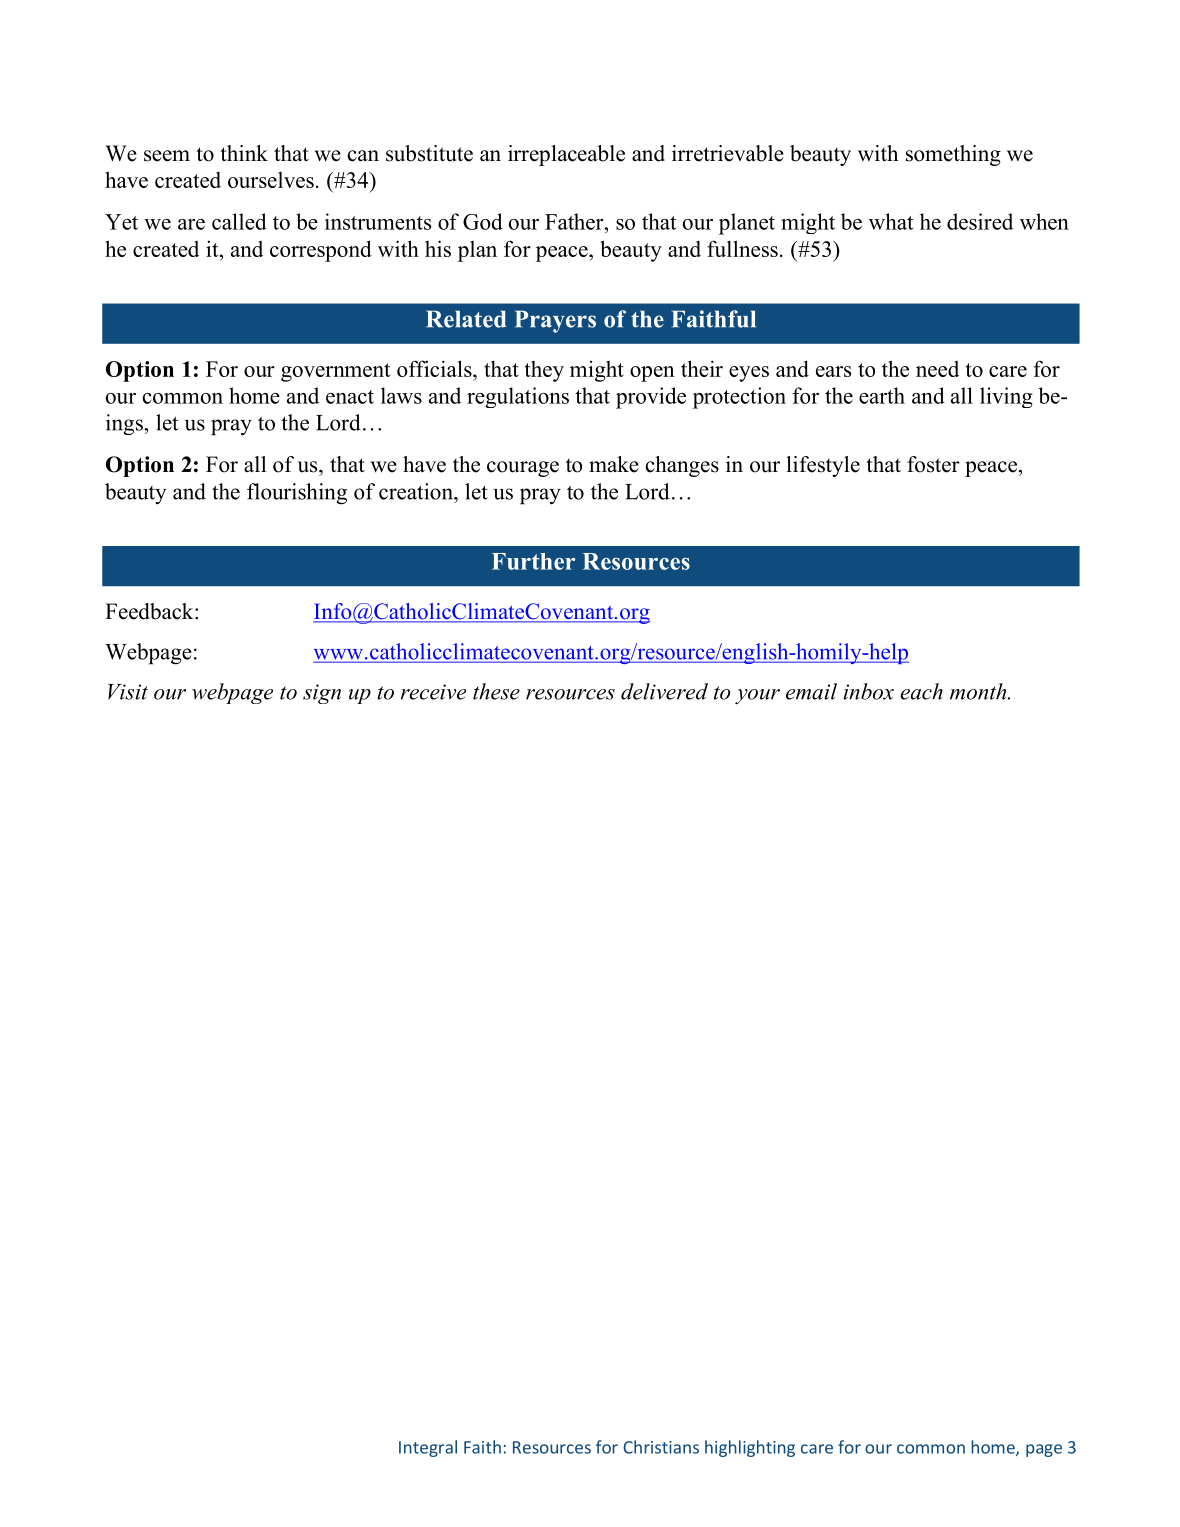  I want to click on each, so click(921, 691).
